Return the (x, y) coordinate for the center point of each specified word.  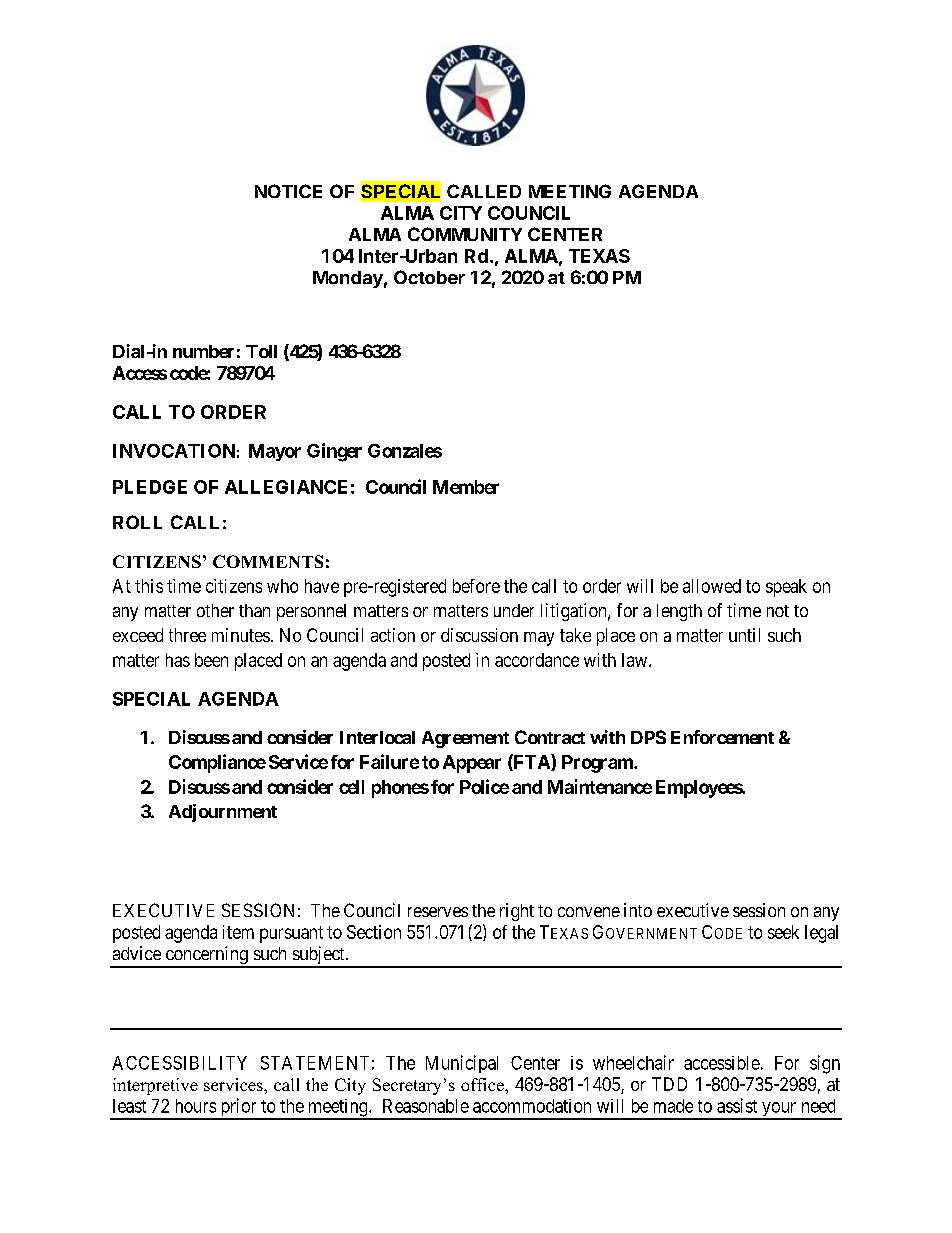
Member (466, 487)
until (744, 635)
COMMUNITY (465, 234)
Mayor (275, 452)
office (483, 1084)
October (429, 277)
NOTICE (288, 191)
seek (783, 932)
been (211, 660)
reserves (438, 912)
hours (196, 1106)
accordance (537, 660)
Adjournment (223, 813)
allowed (712, 586)
